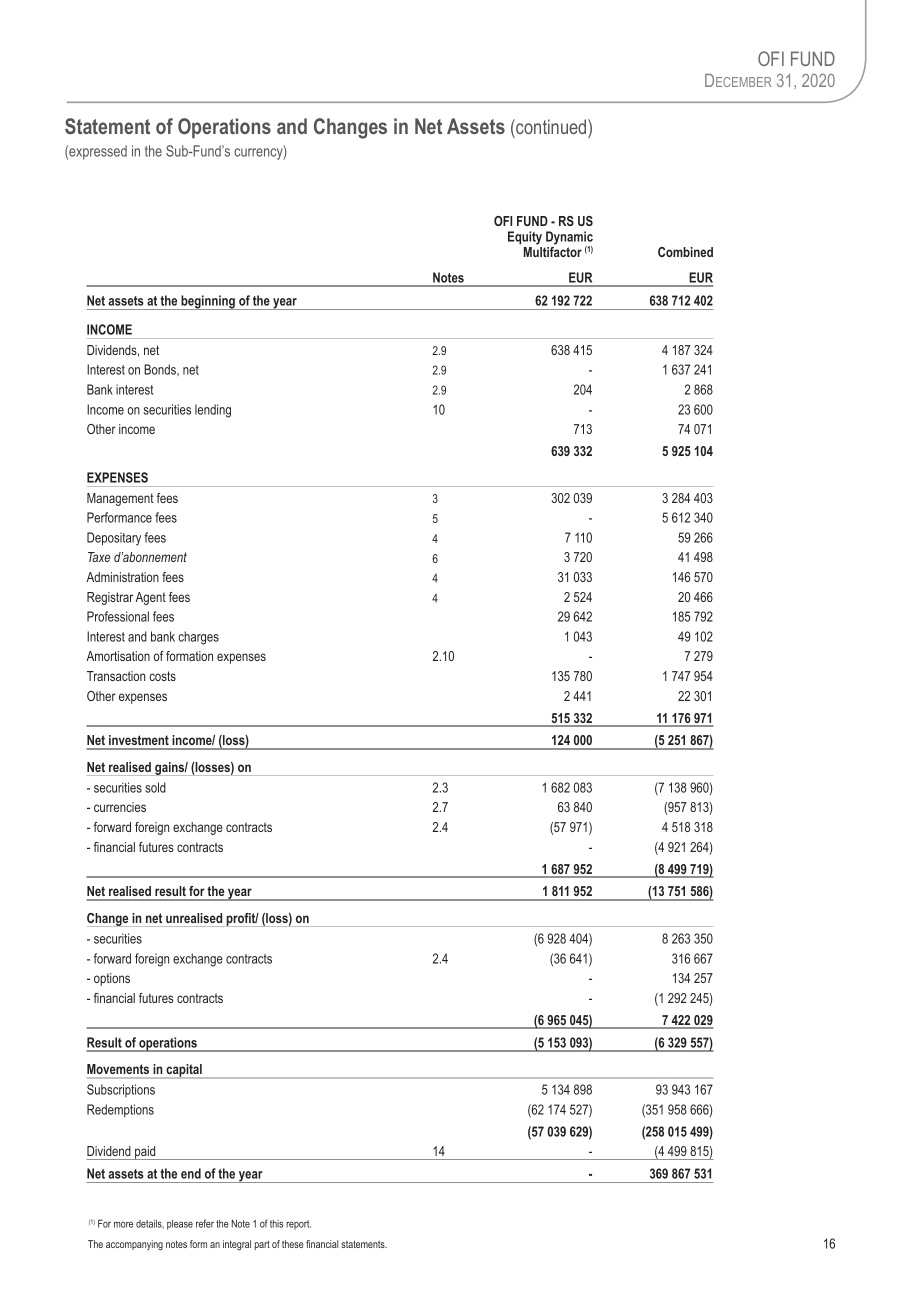 This document has width=924, height=1308. Describe the element at coordinates (208, 302) in the document. I see `beginning` at that location.
